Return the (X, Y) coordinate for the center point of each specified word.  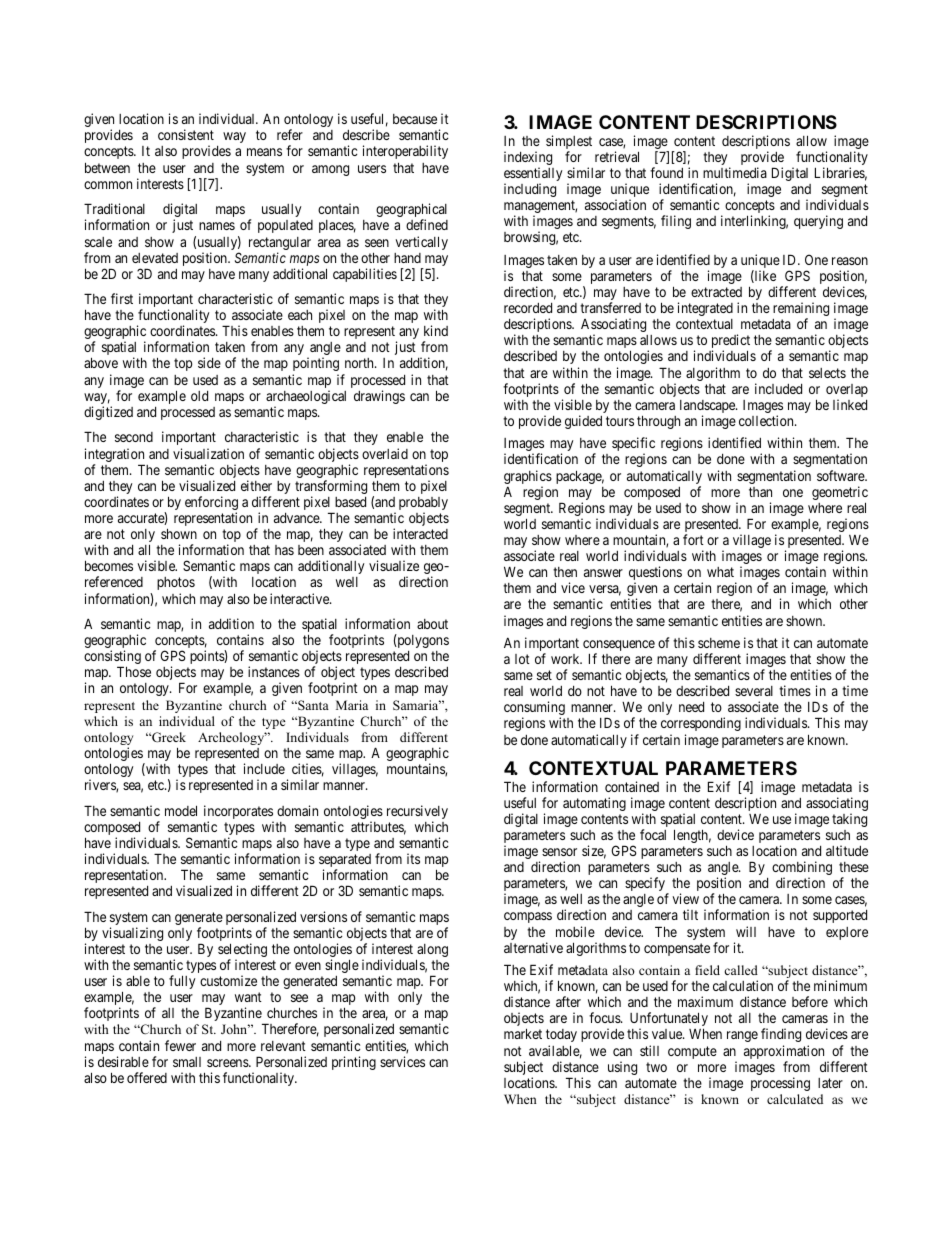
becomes (109, 565)
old (199, 396)
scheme (719, 643)
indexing (528, 159)
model (181, 810)
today (561, 1035)
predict (731, 342)
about (432, 624)
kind (436, 330)
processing (780, 1084)
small (187, 1062)
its (413, 858)
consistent (186, 134)
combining (802, 869)
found (666, 172)
